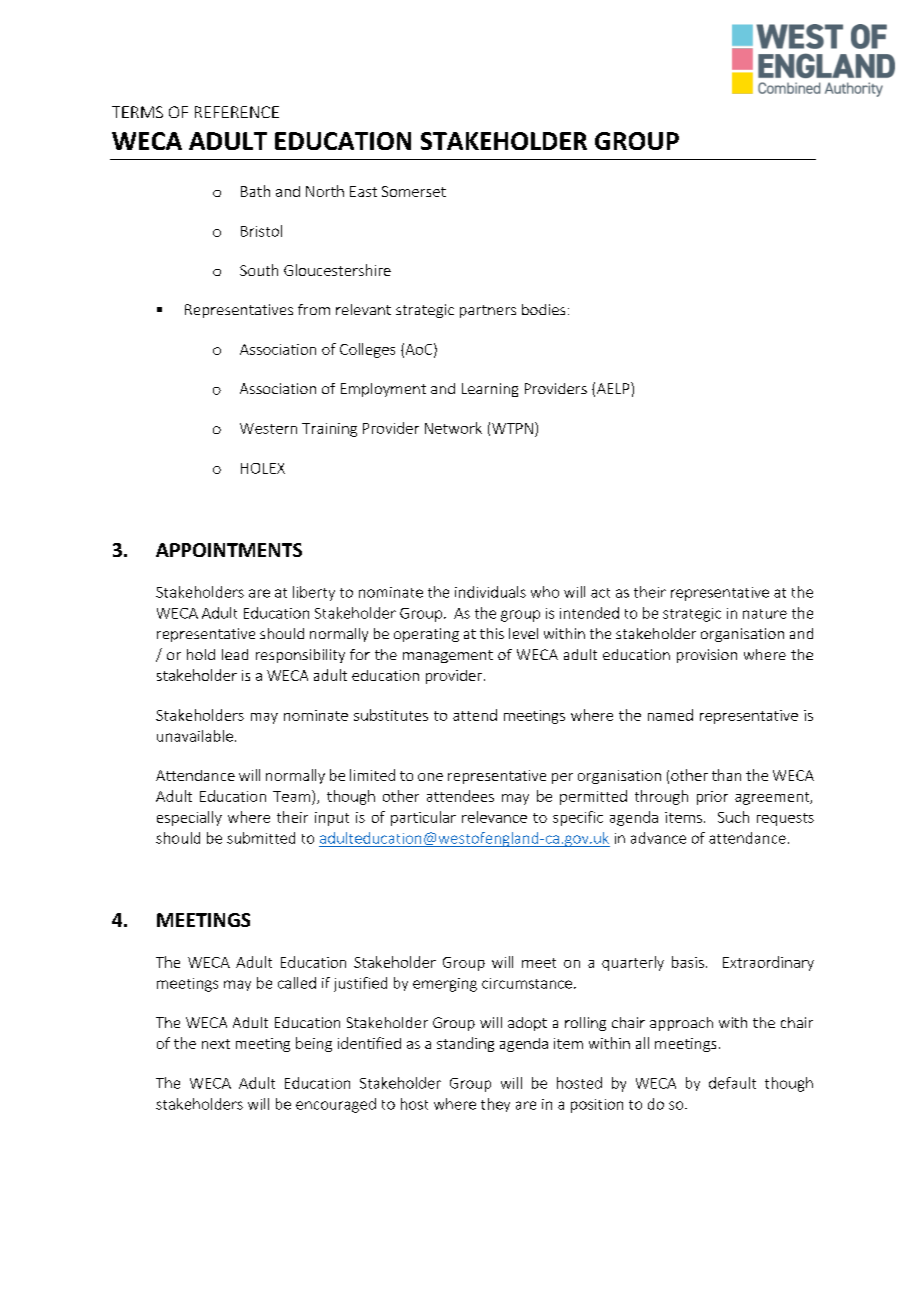 The width and height of the screenshot is (924, 1308). What do you see at coordinates (261, 838) in the screenshot?
I see `submitted` at bounding box center [261, 838].
